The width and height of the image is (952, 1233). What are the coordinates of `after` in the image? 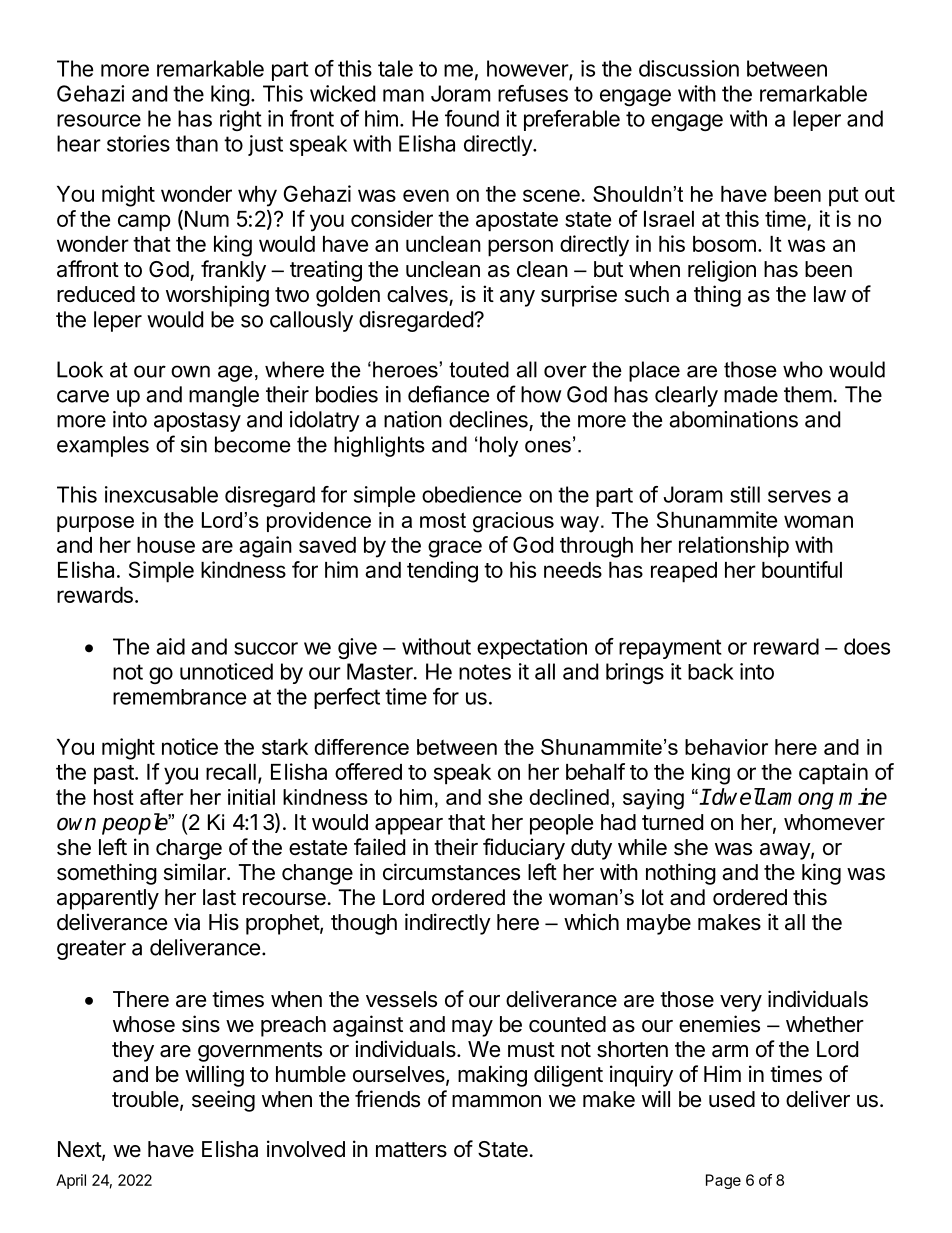 It's located at (162, 797).
